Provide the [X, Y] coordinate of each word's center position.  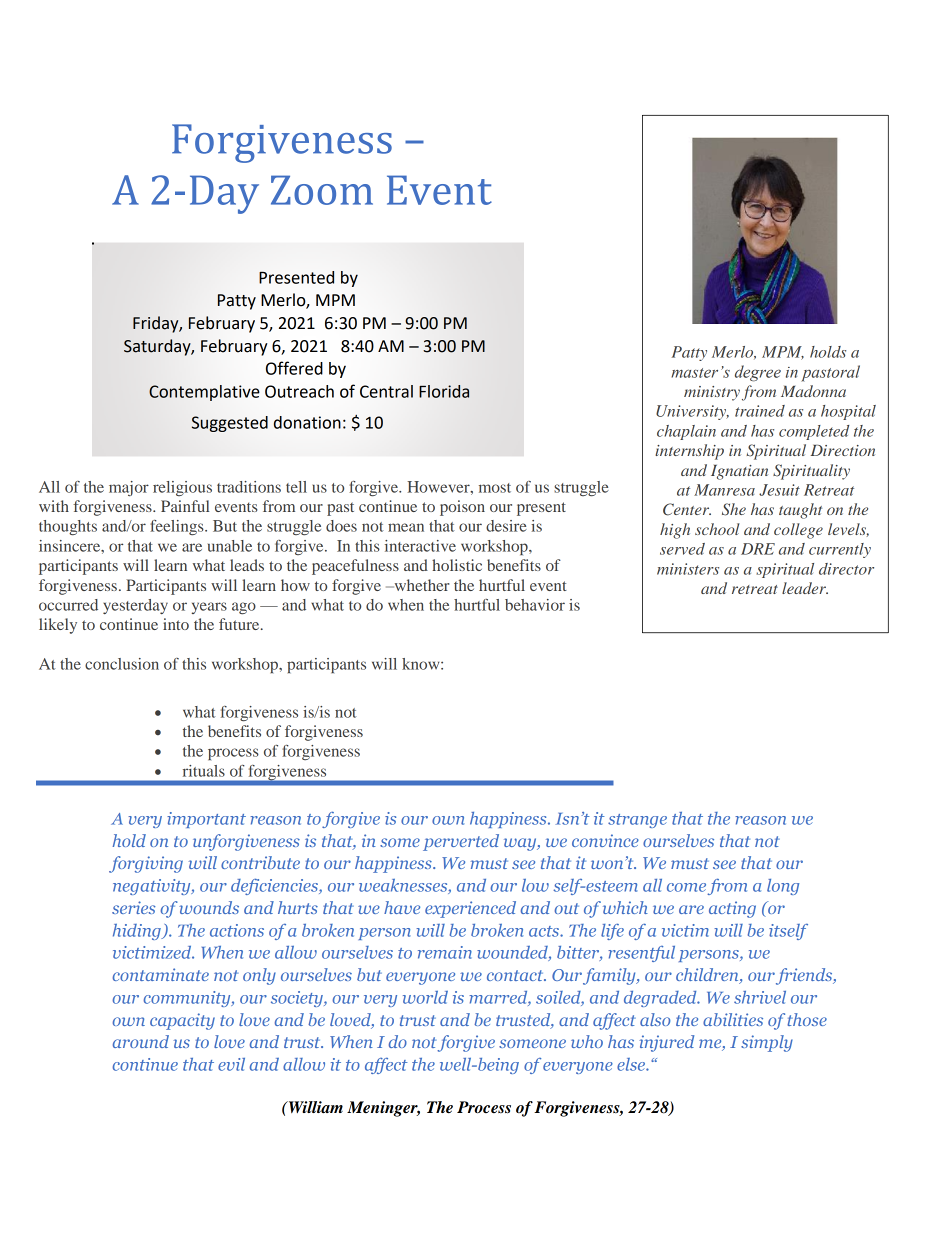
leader [805, 588]
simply [767, 1043]
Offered [294, 368]
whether [420, 585]
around [141, 1041]
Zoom [322, 190]
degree [758, 373]
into [176, 624]
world [425, 997]
